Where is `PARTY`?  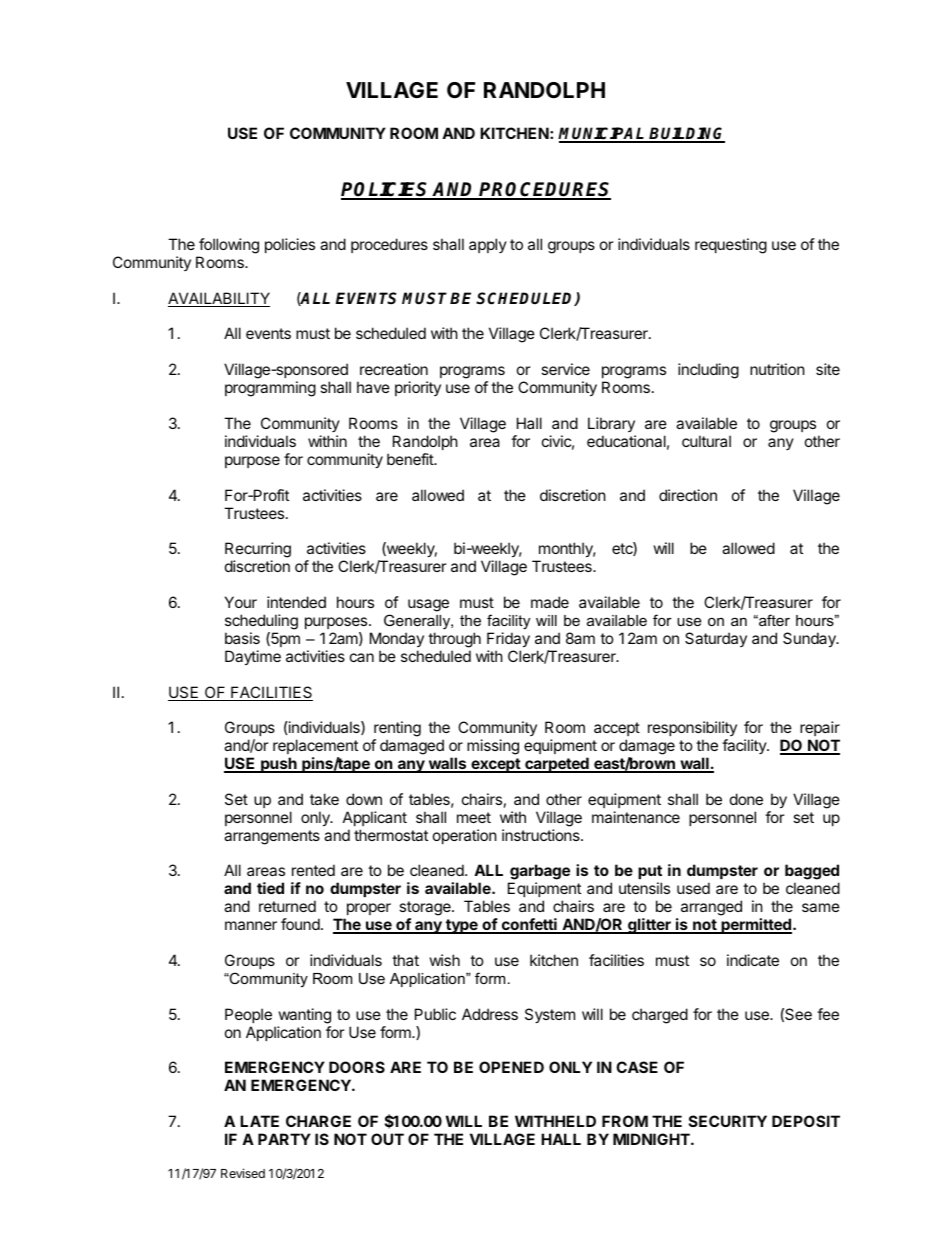 PARTY is located at coordinates (284, 1139).
